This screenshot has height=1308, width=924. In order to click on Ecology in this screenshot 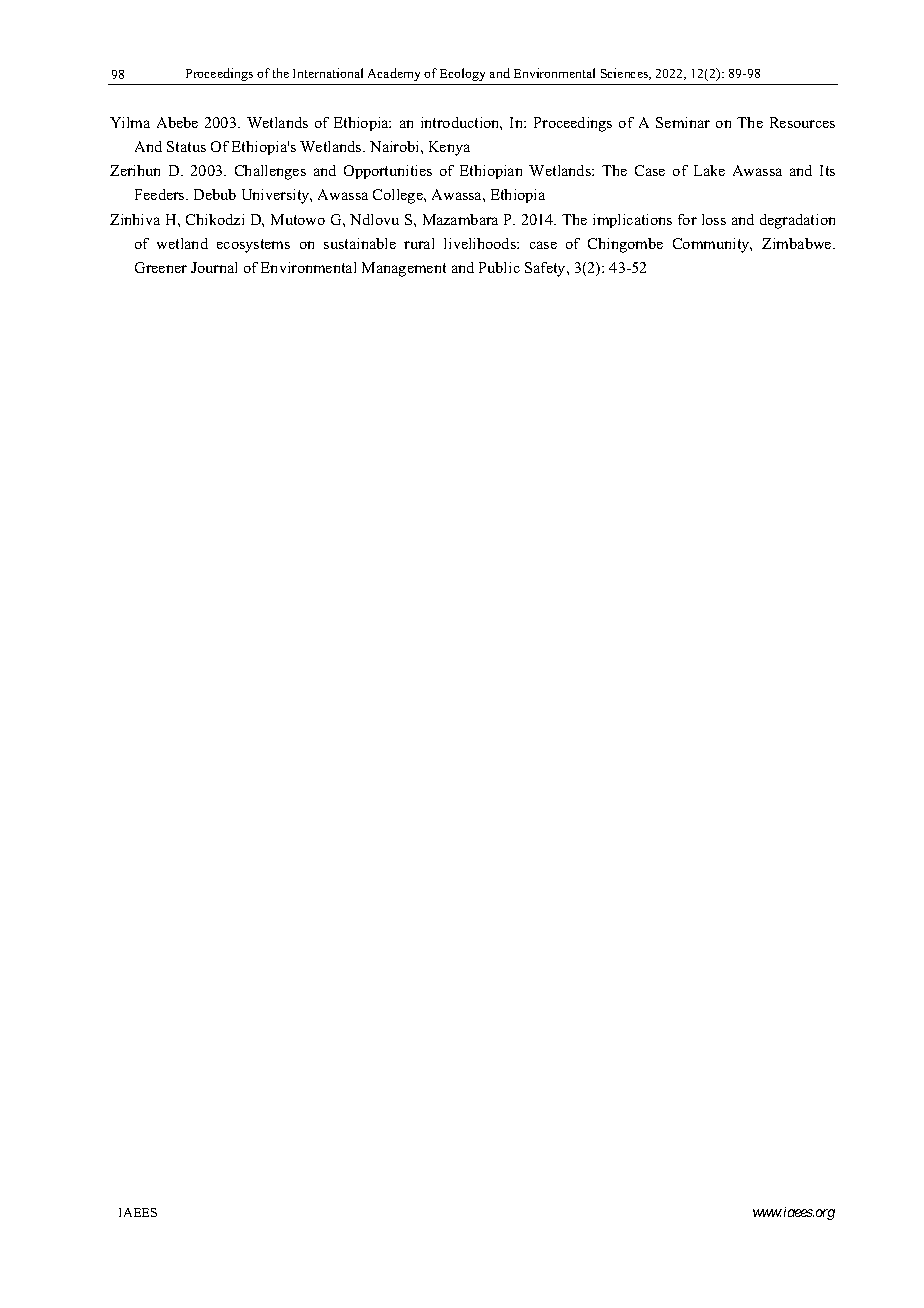, I will do `click(462, 74)`.
